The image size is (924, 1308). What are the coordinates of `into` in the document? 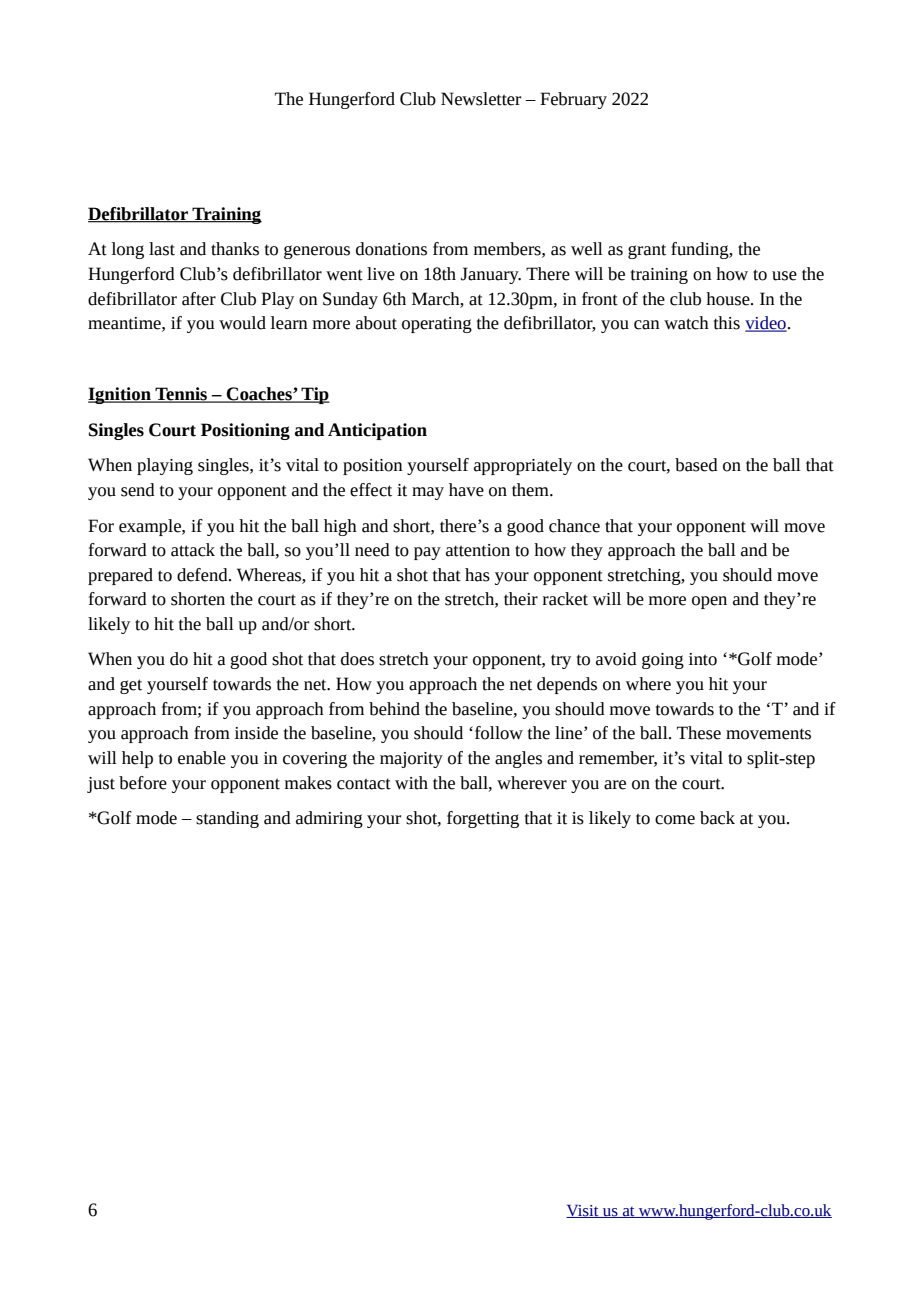 It's located at (703, 659).
